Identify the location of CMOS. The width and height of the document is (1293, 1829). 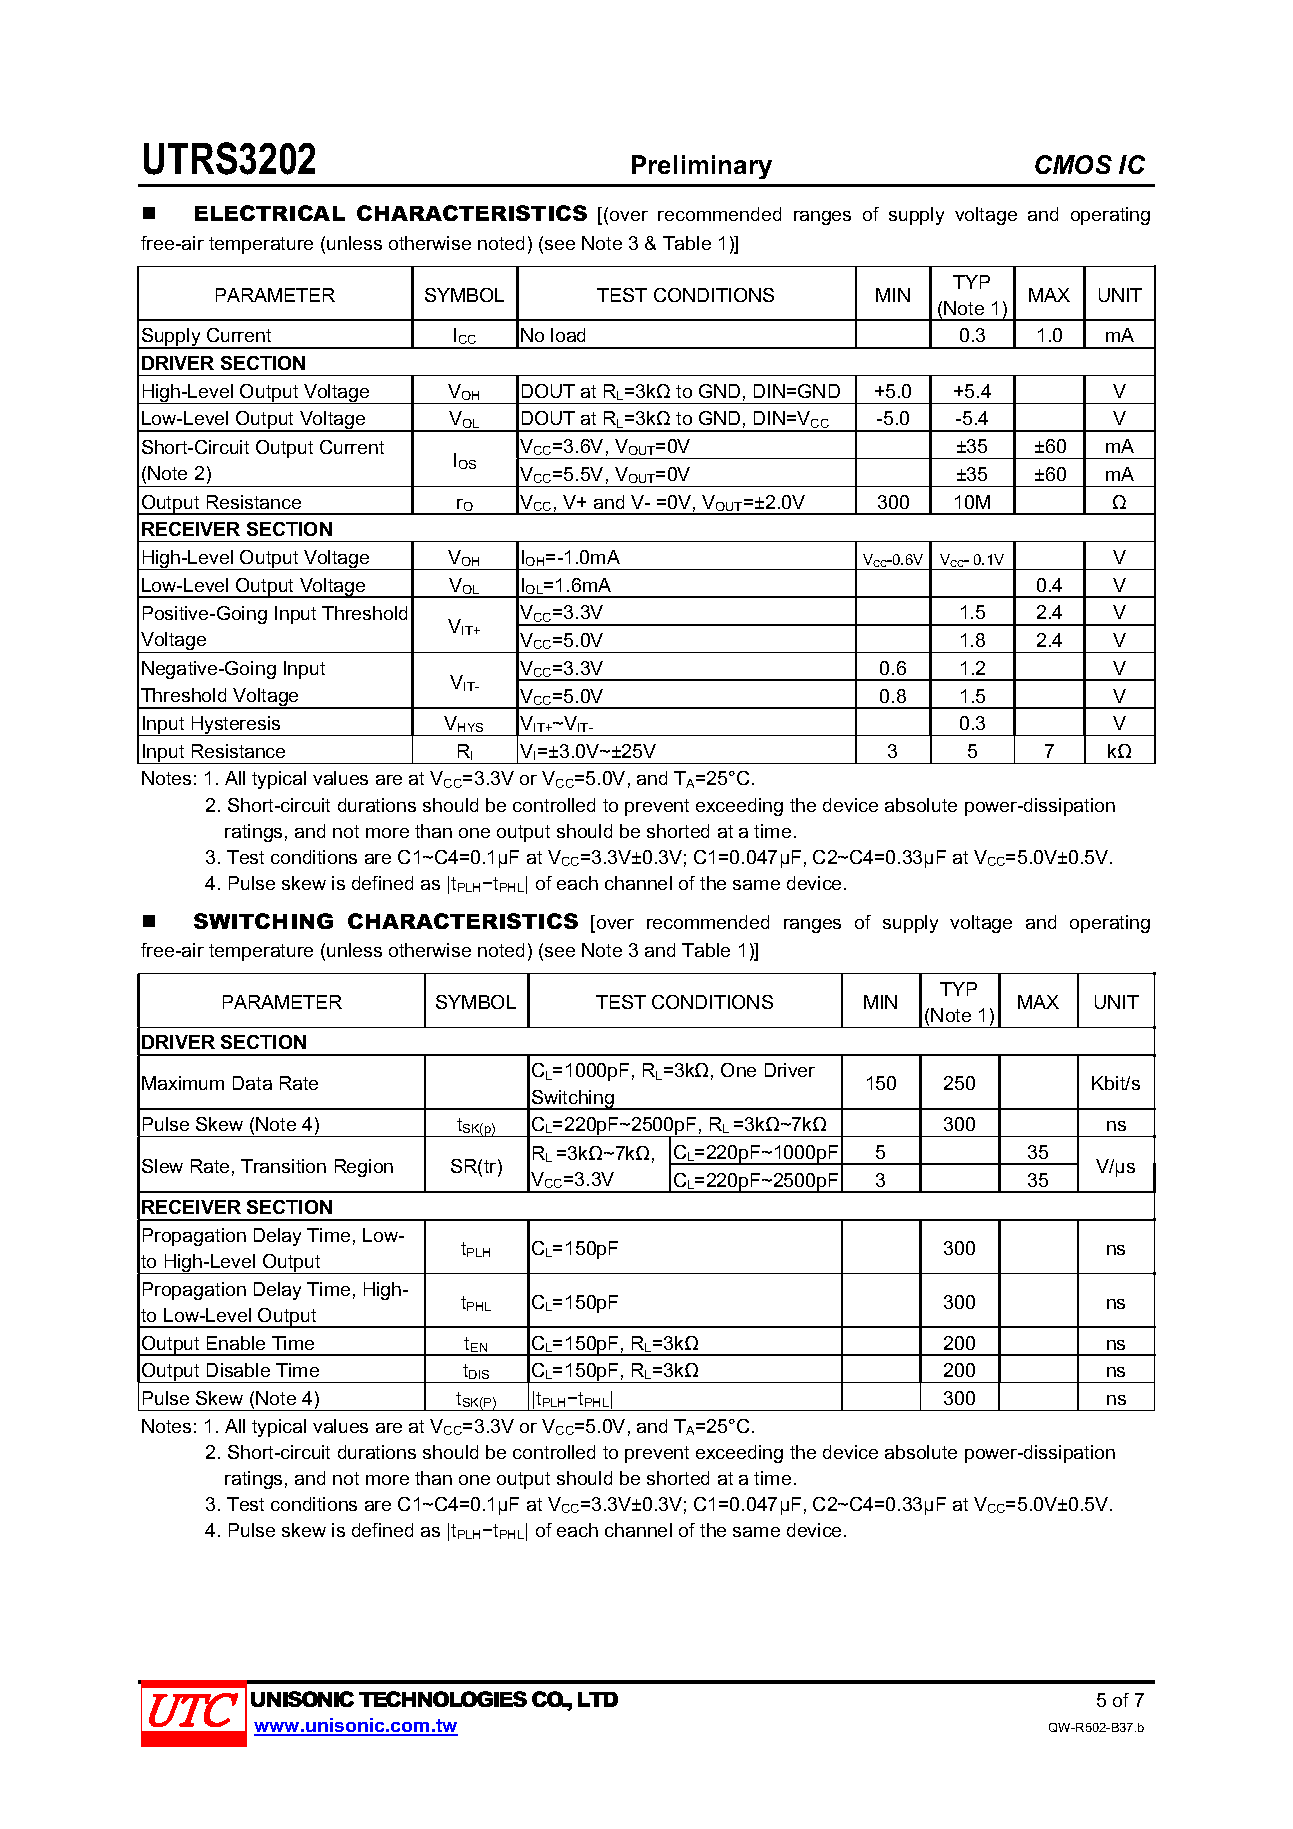
(1073, 164).
